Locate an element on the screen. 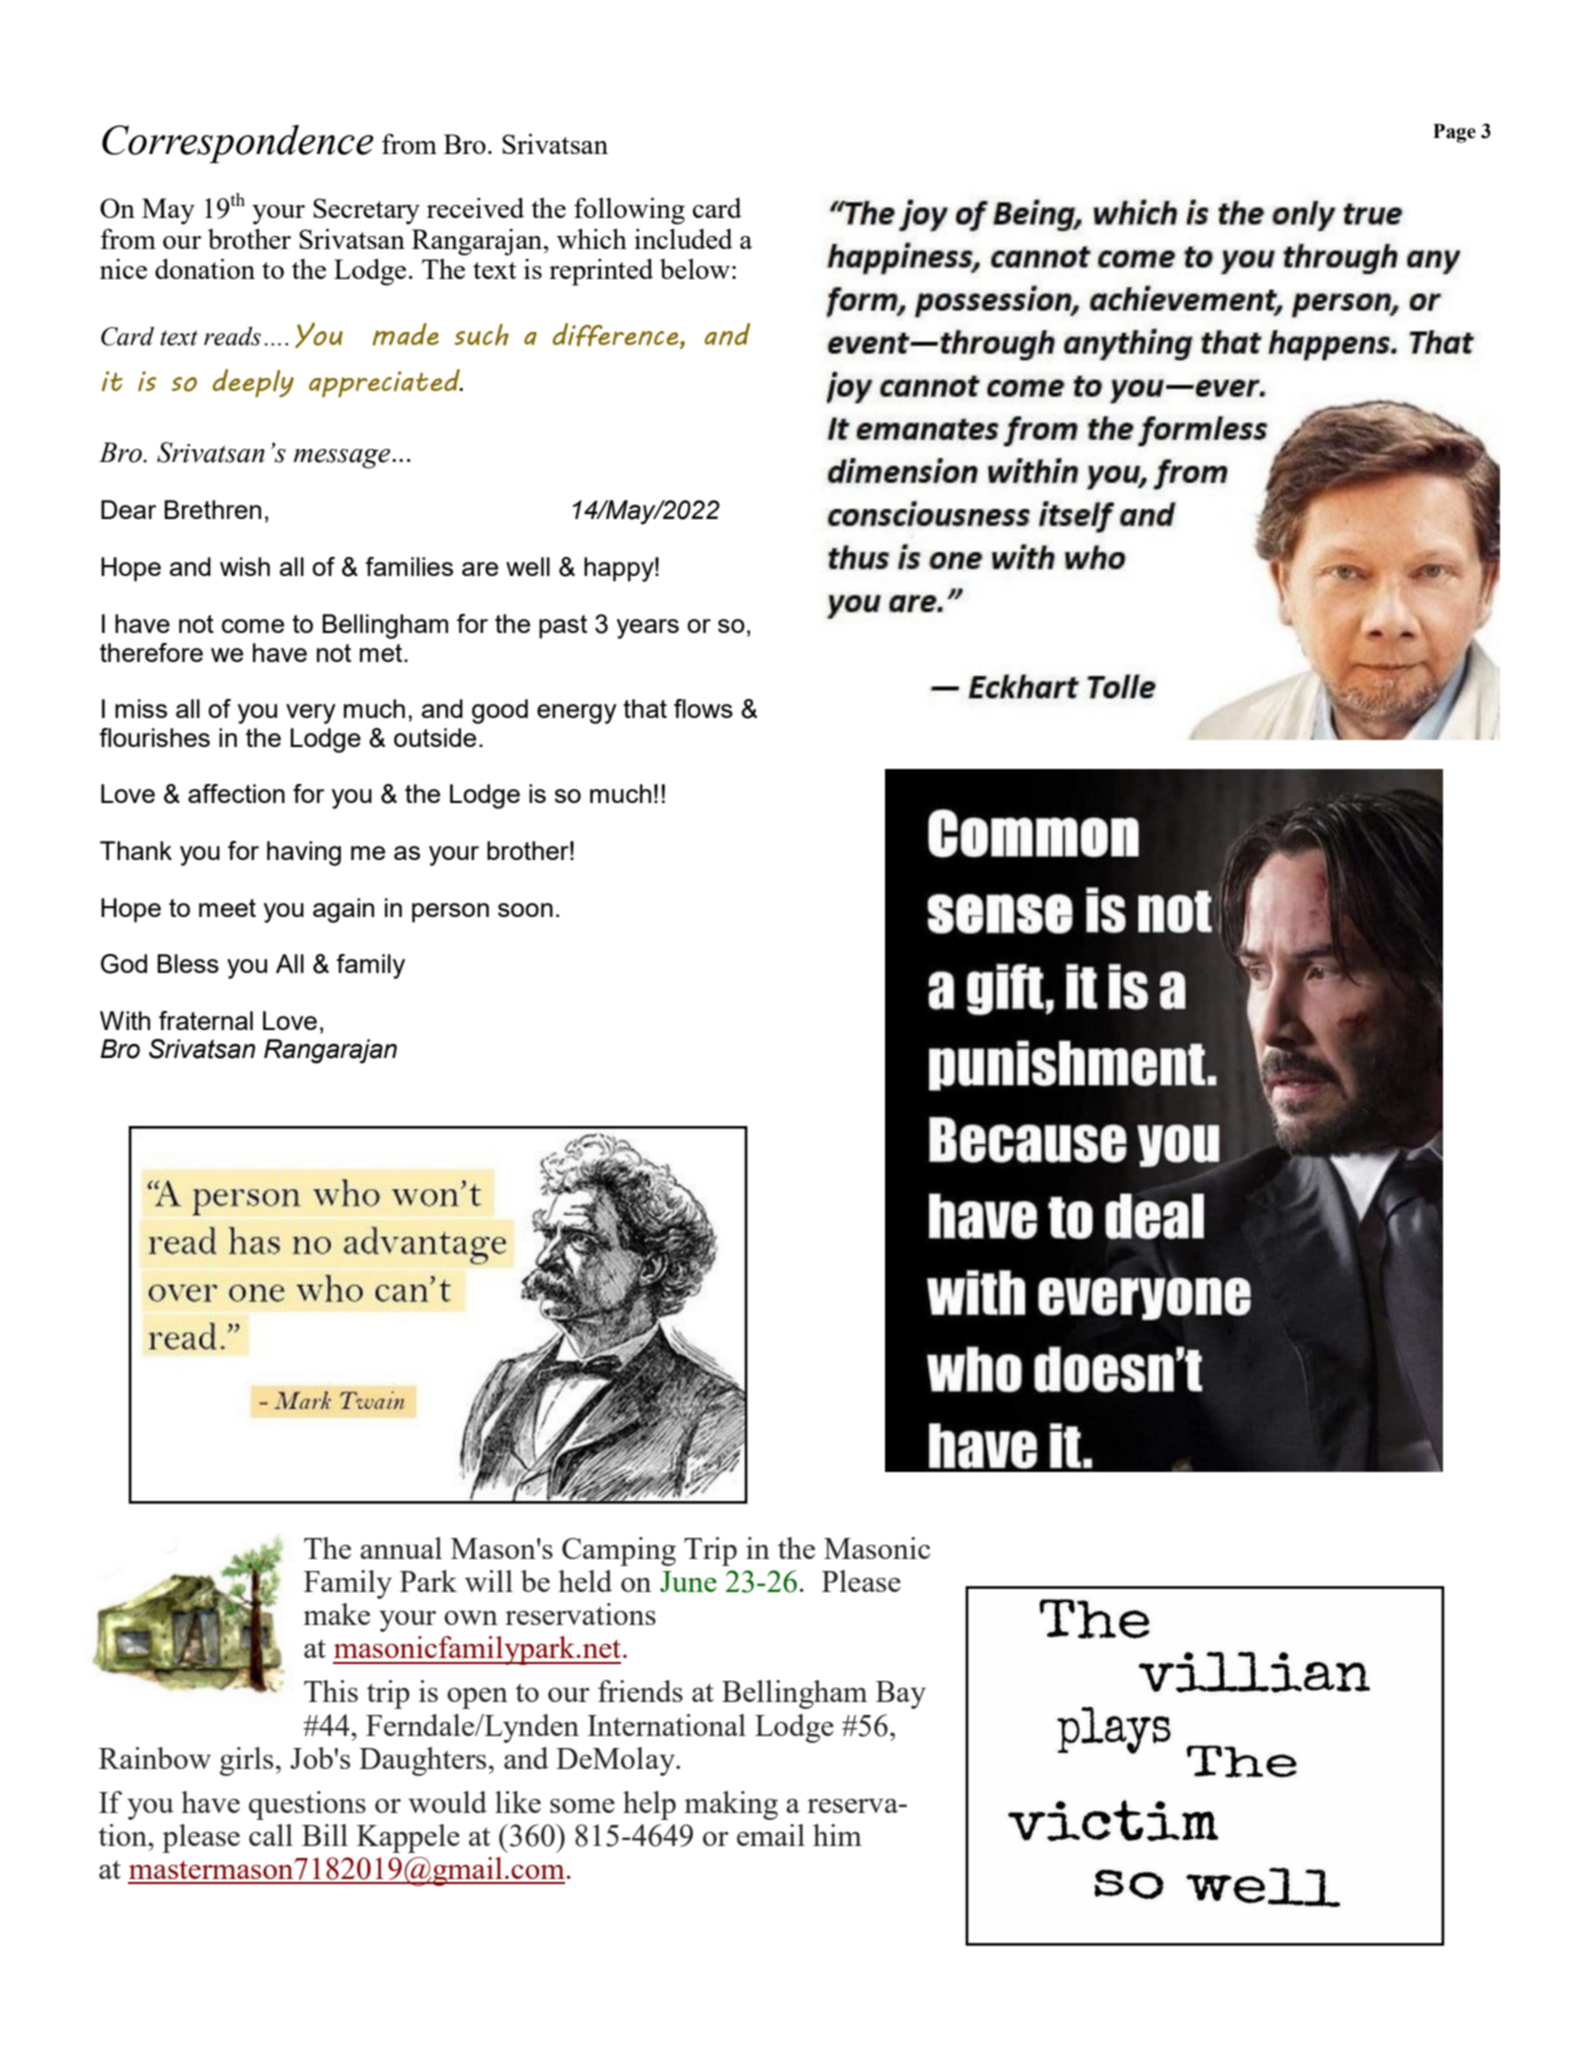  Bay is located at coordinates (901, 1695).
